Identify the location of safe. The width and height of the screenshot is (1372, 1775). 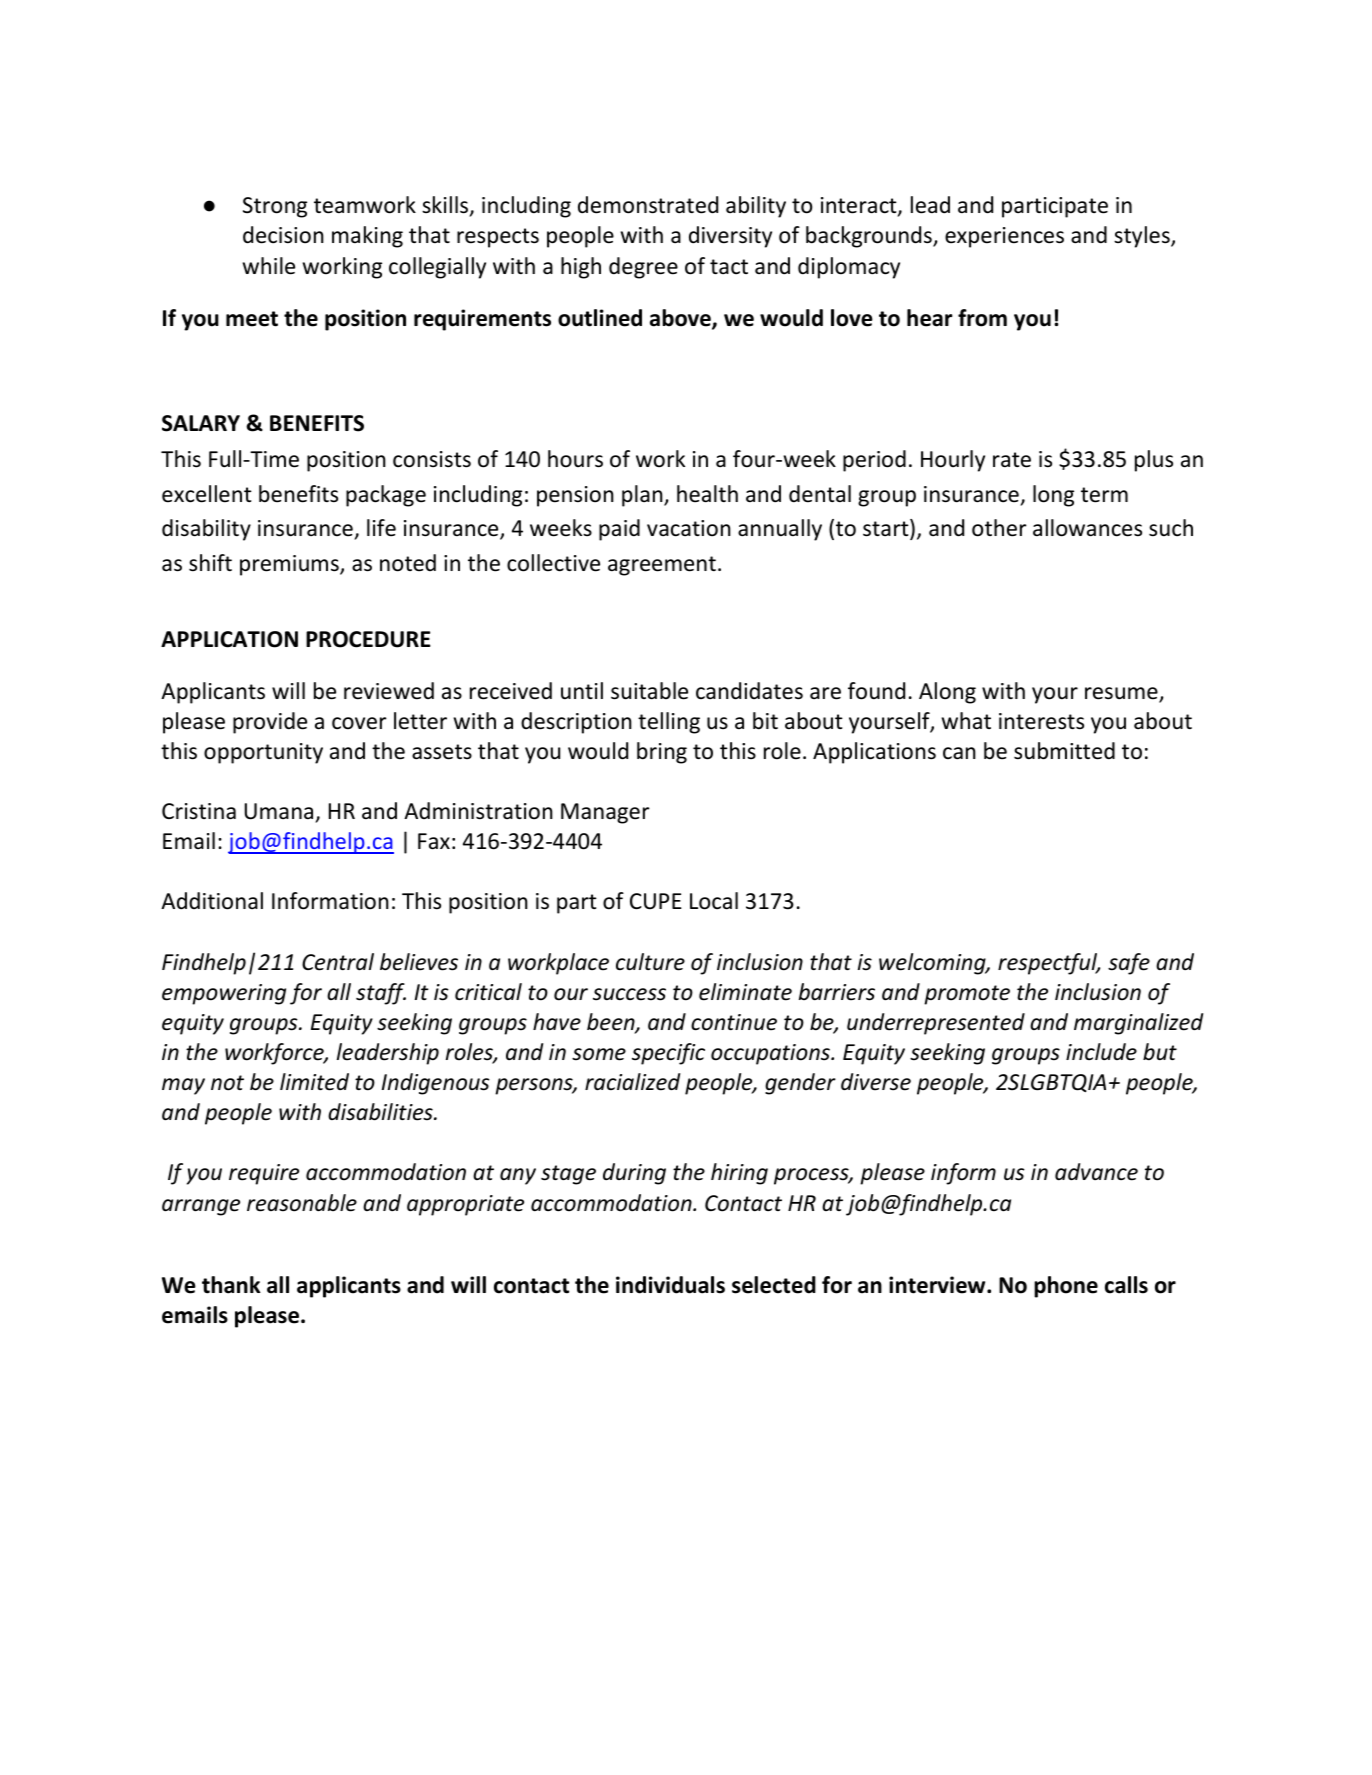
(1129, 964).
